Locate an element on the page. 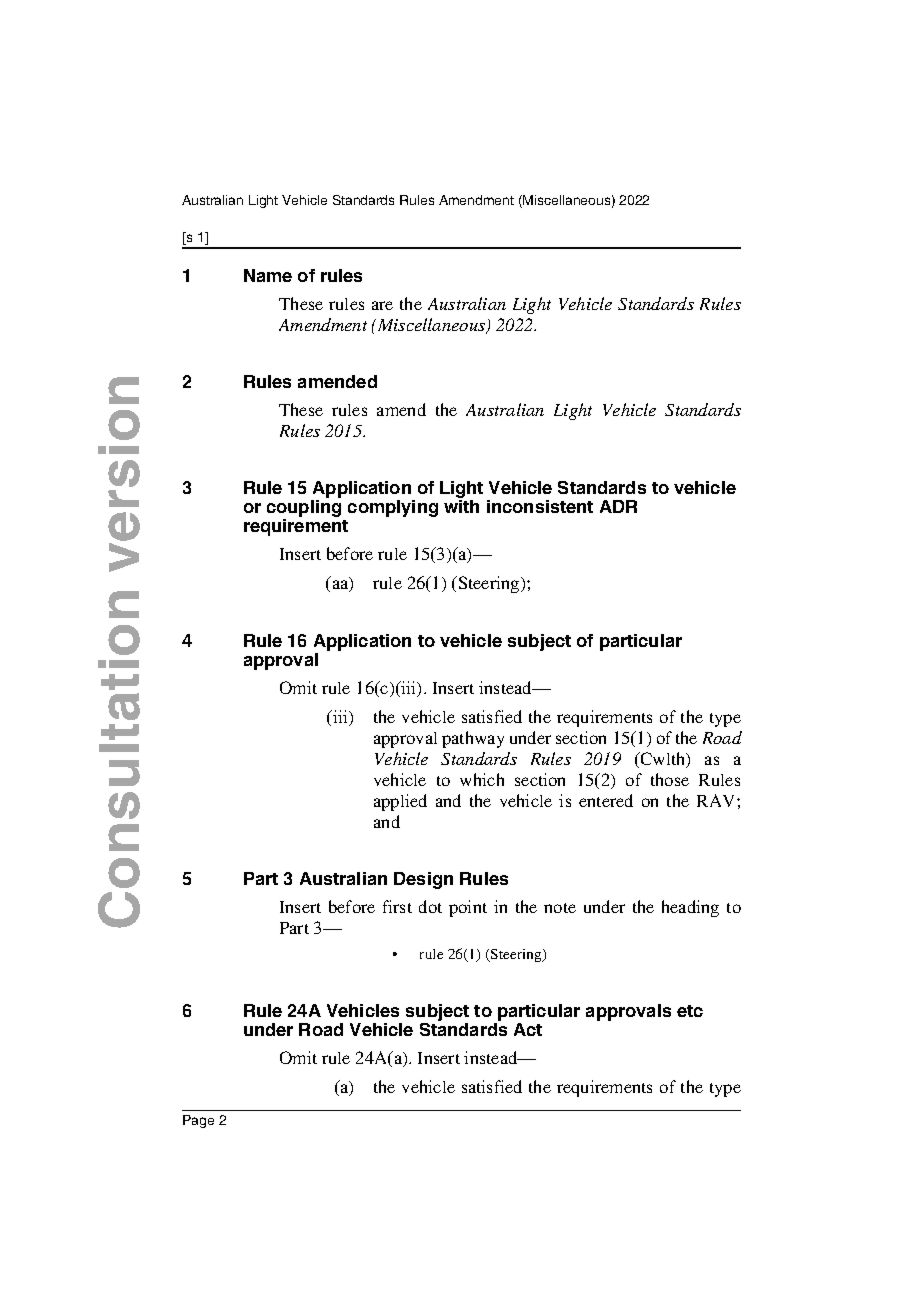  applied is located at coordinates (400, 802).
